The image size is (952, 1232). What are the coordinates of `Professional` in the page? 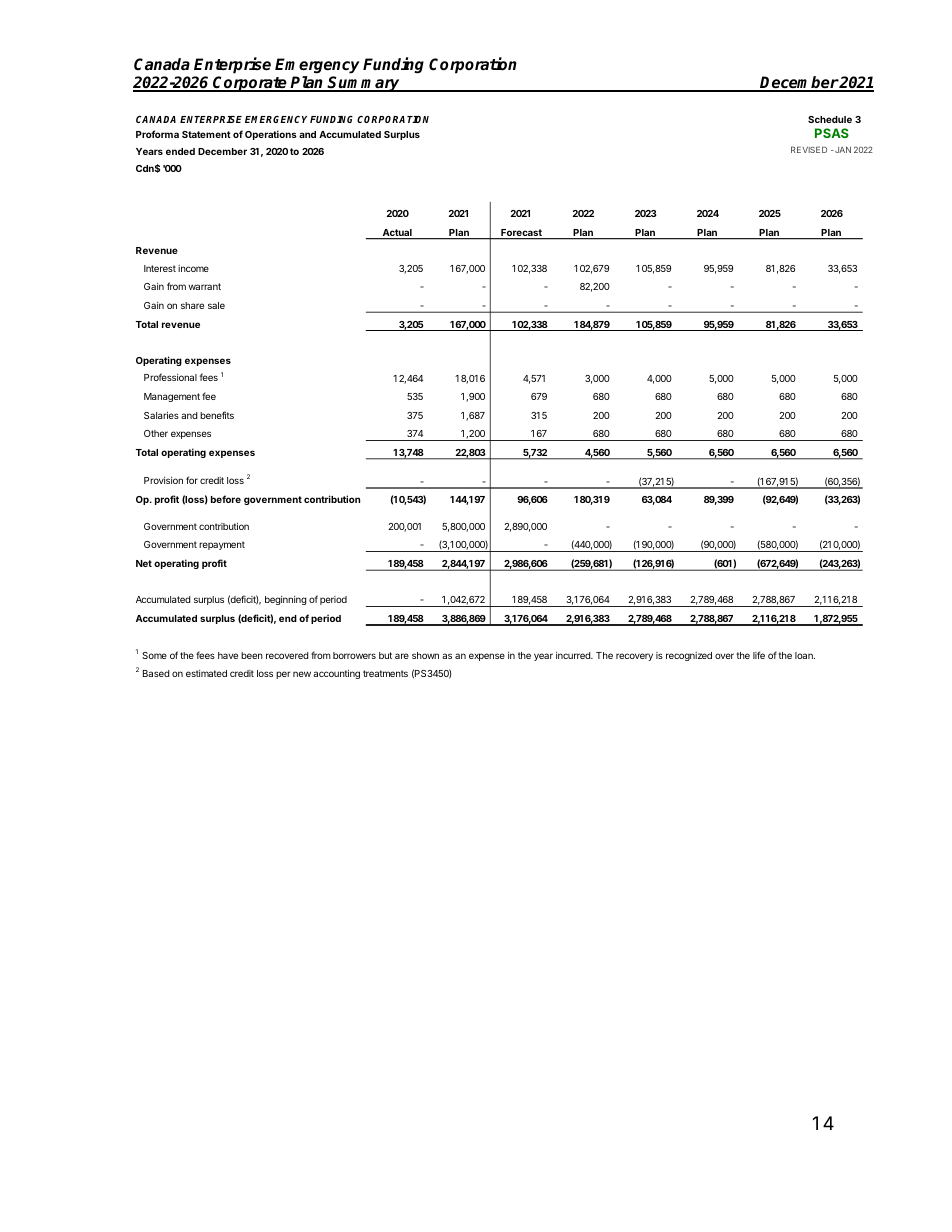 It's located at (170, 377).
